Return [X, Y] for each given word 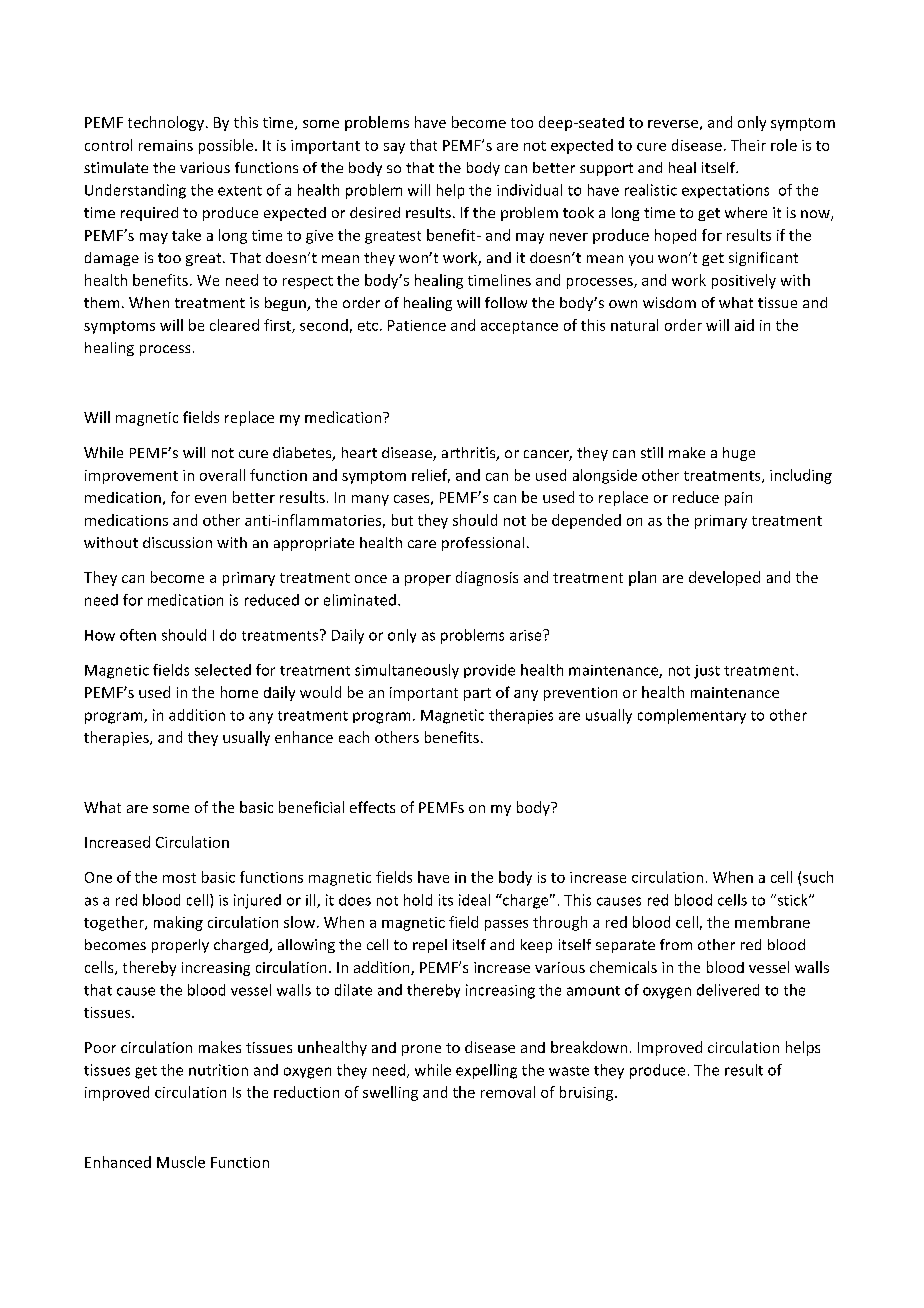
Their [748, 145]
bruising [588, 1093]
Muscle [181, 1162]
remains [166, 145]
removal [508, 1092]
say [394, 148]
